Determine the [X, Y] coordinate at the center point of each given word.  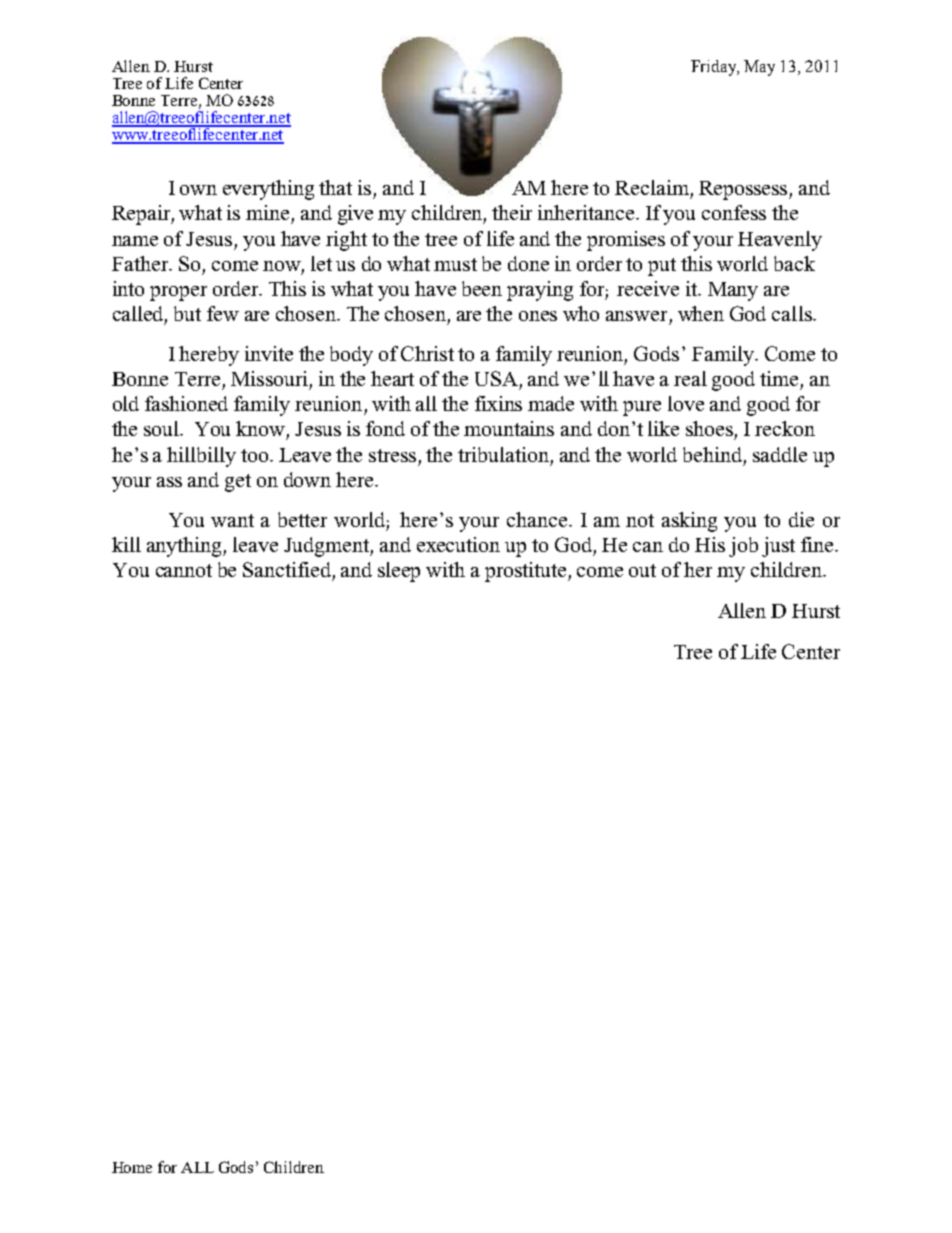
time [779, 378]
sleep [399, 572]
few [223, 313]
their [512, 212]
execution [458, 544]
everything [268, 190]
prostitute [527, 572]
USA [496, 378]
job [743, 547]
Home [132, 1167]
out [642, 570]
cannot [184, 570]
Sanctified [287, 569]
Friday [715, 68]
